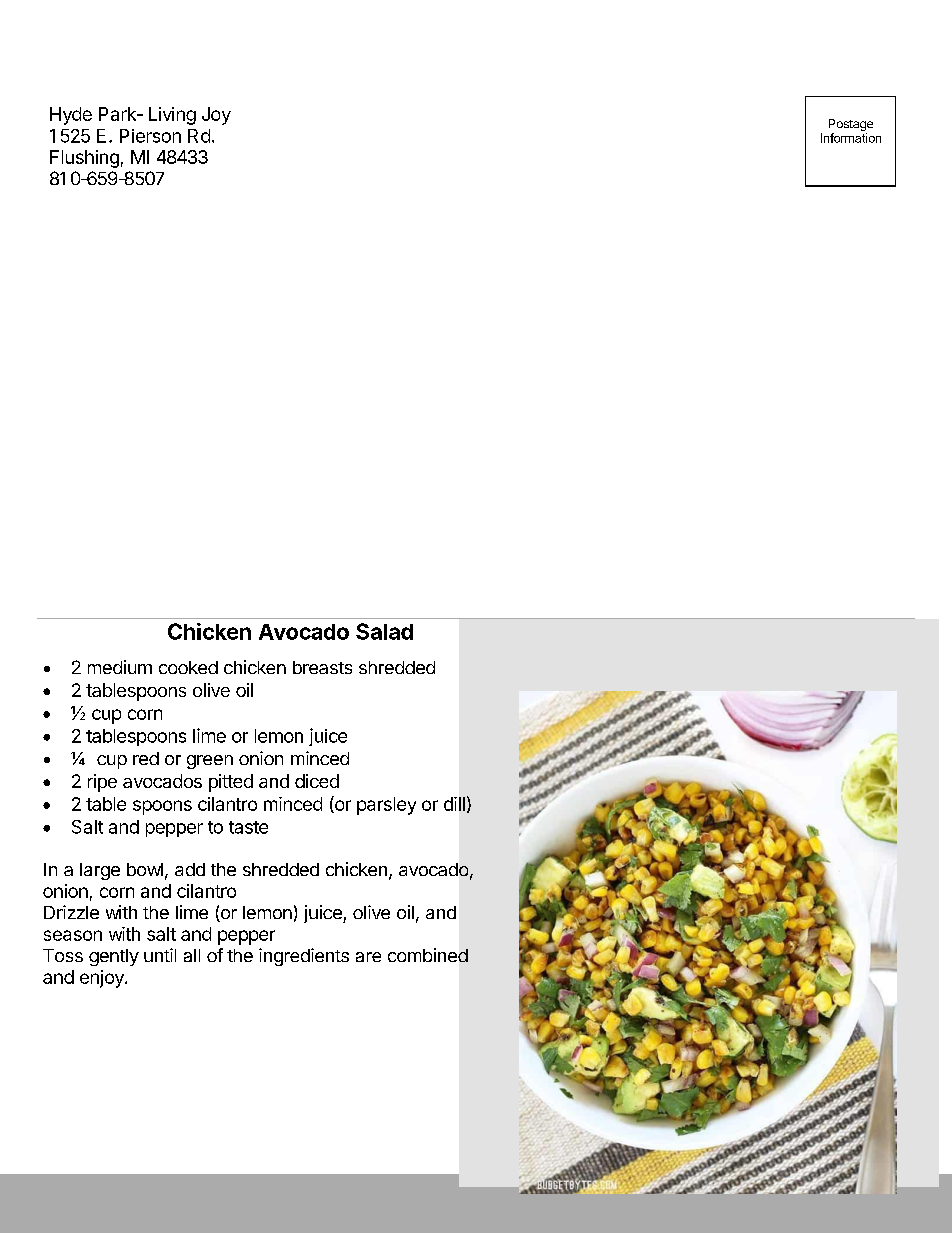 The width and height of the page is (952, 1233). Describe the element at coordinates (322, 667) in the page. I see `breasts` at that location.
